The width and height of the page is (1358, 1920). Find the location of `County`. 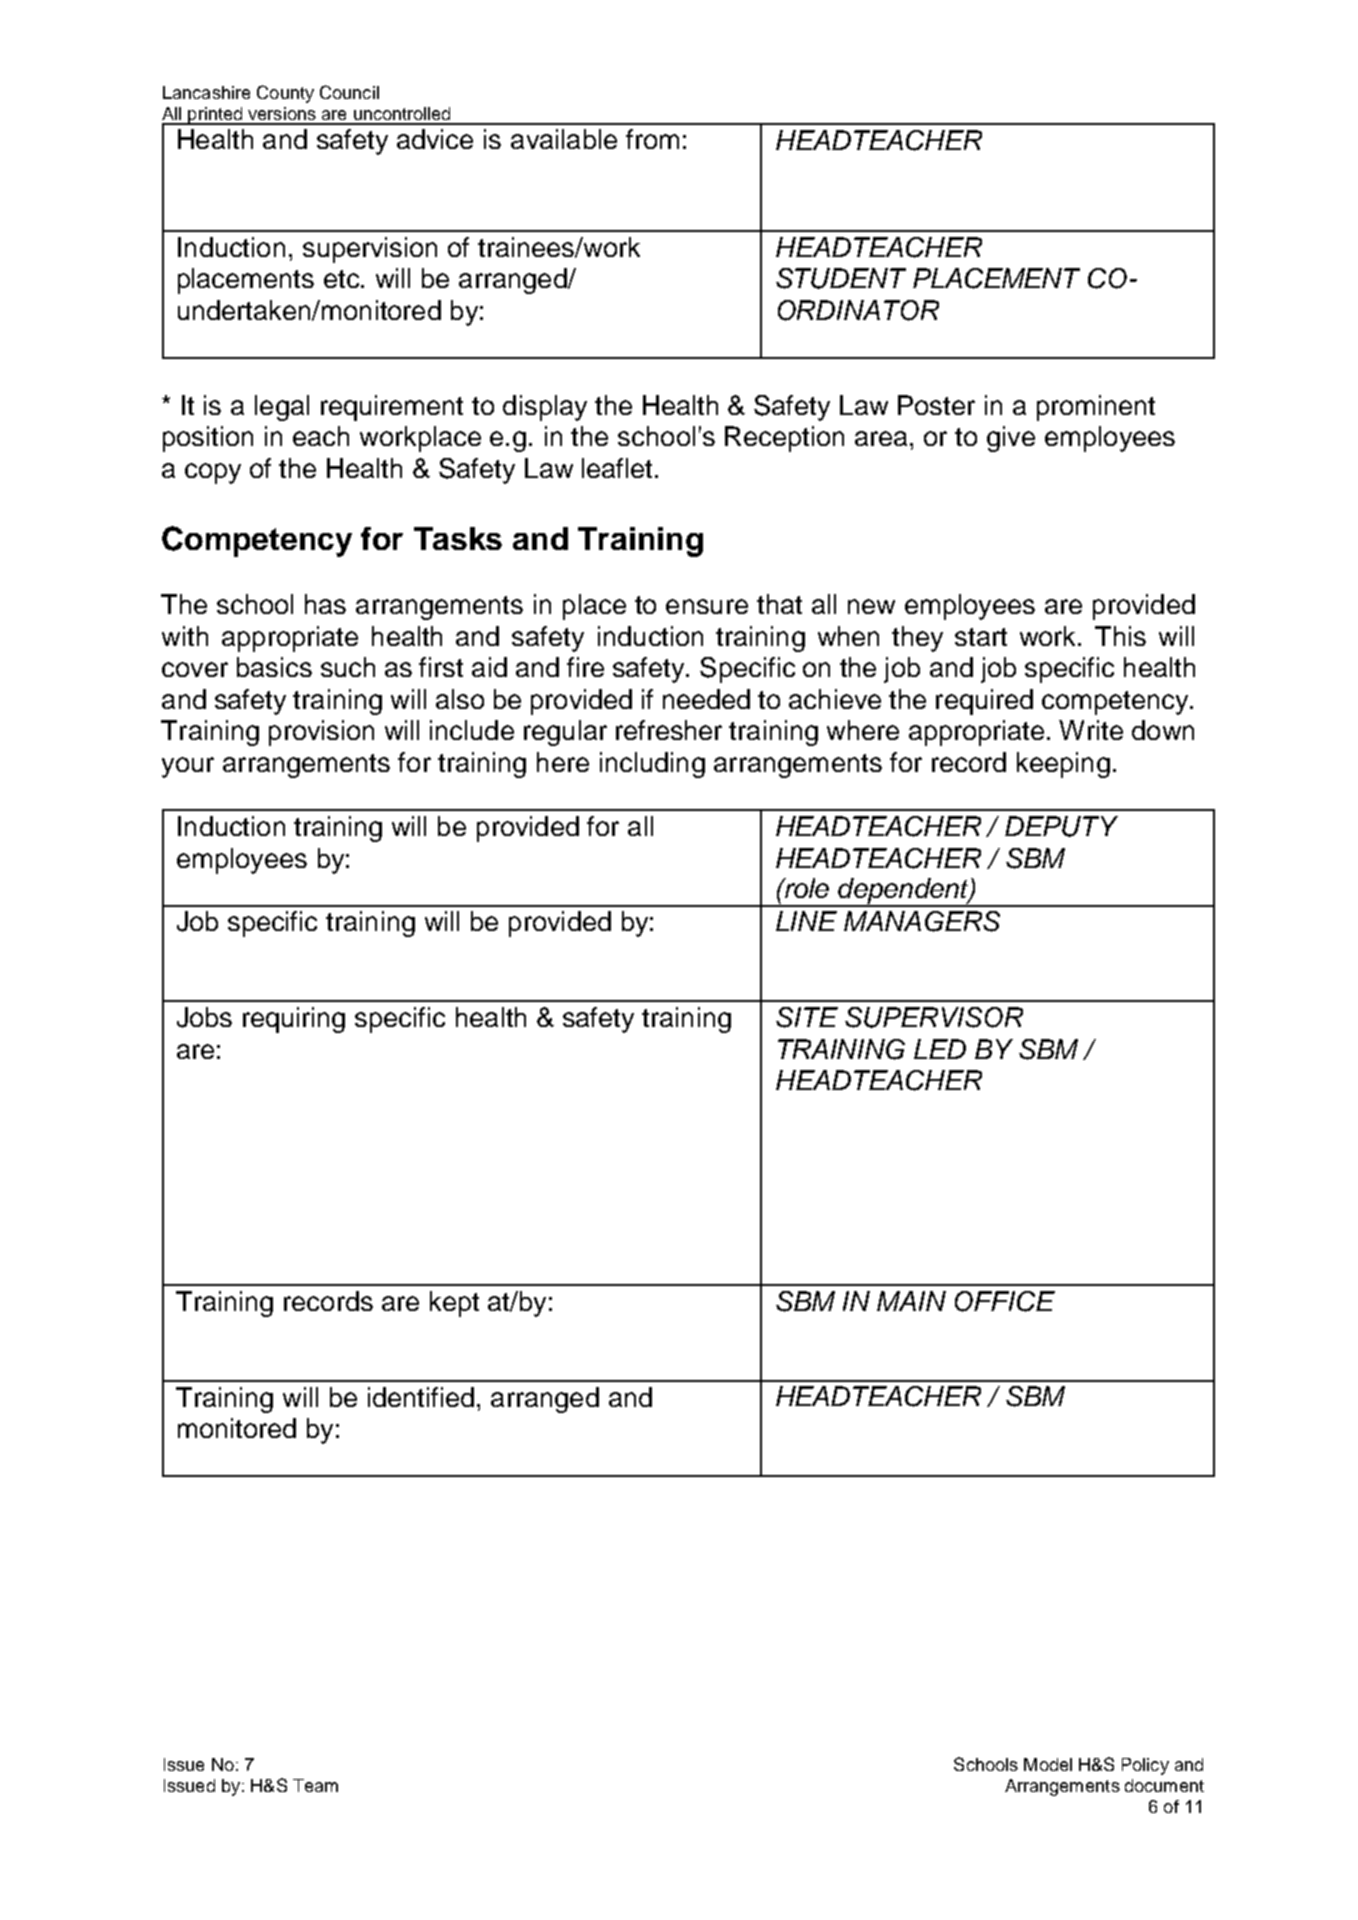

County is located at coordinates (285, 94).
